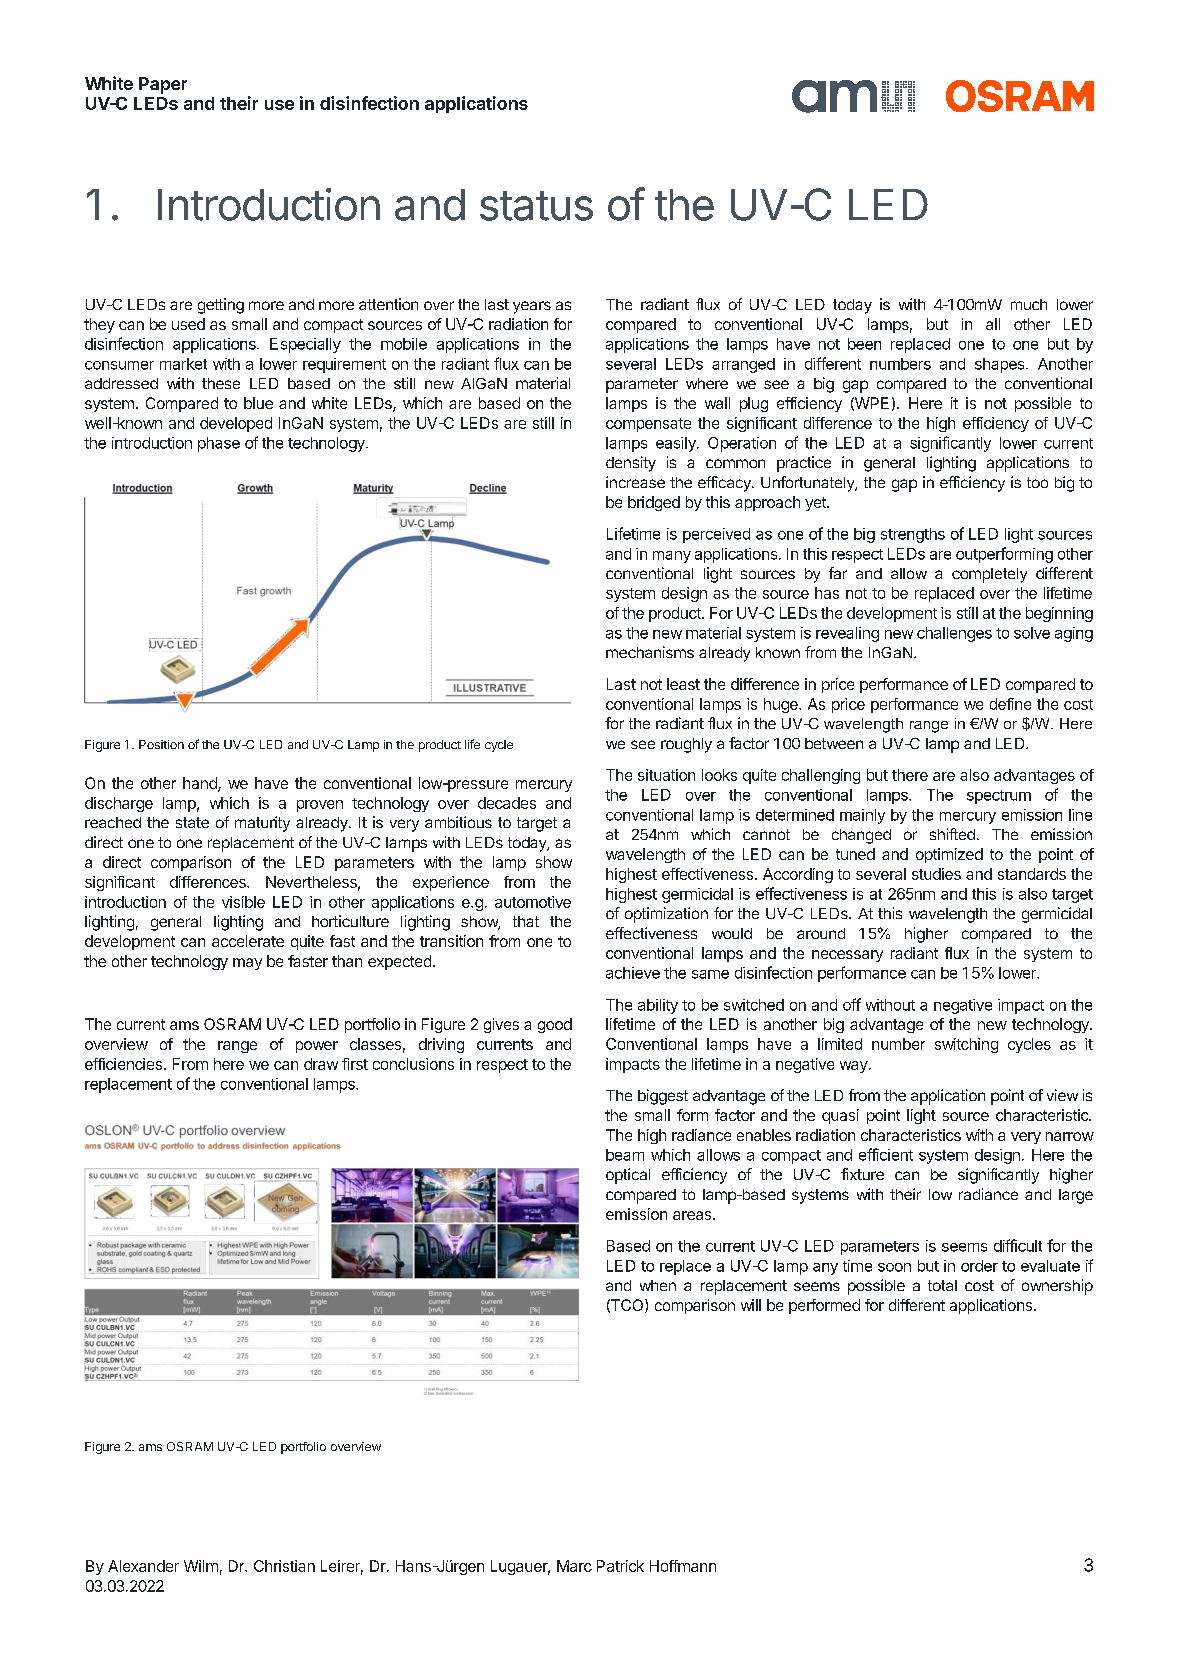 This page has height=1665, width=1177. I want to click on decades, so click(507, 803).
